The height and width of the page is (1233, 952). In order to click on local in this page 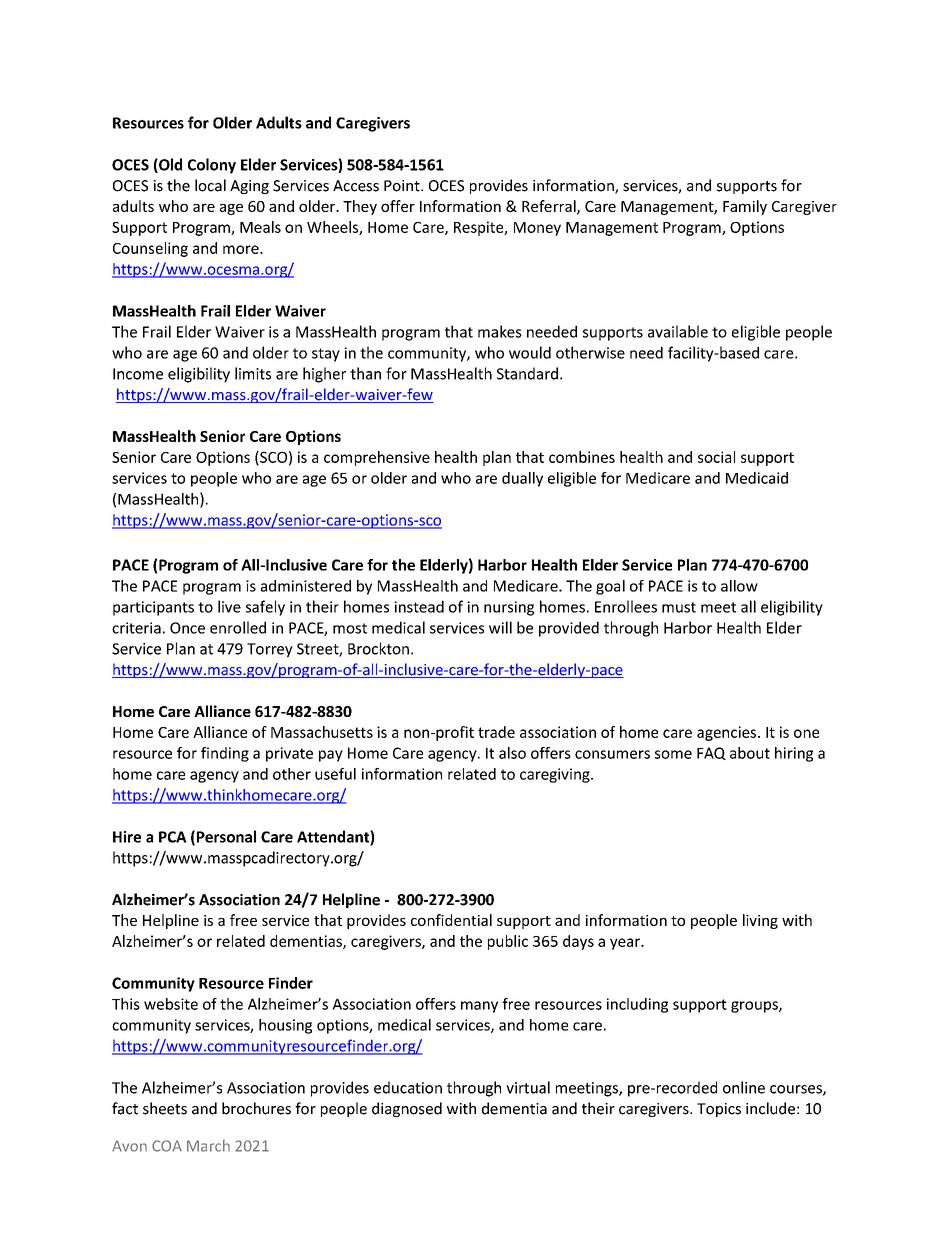, I will do `click(210, 185)`.
